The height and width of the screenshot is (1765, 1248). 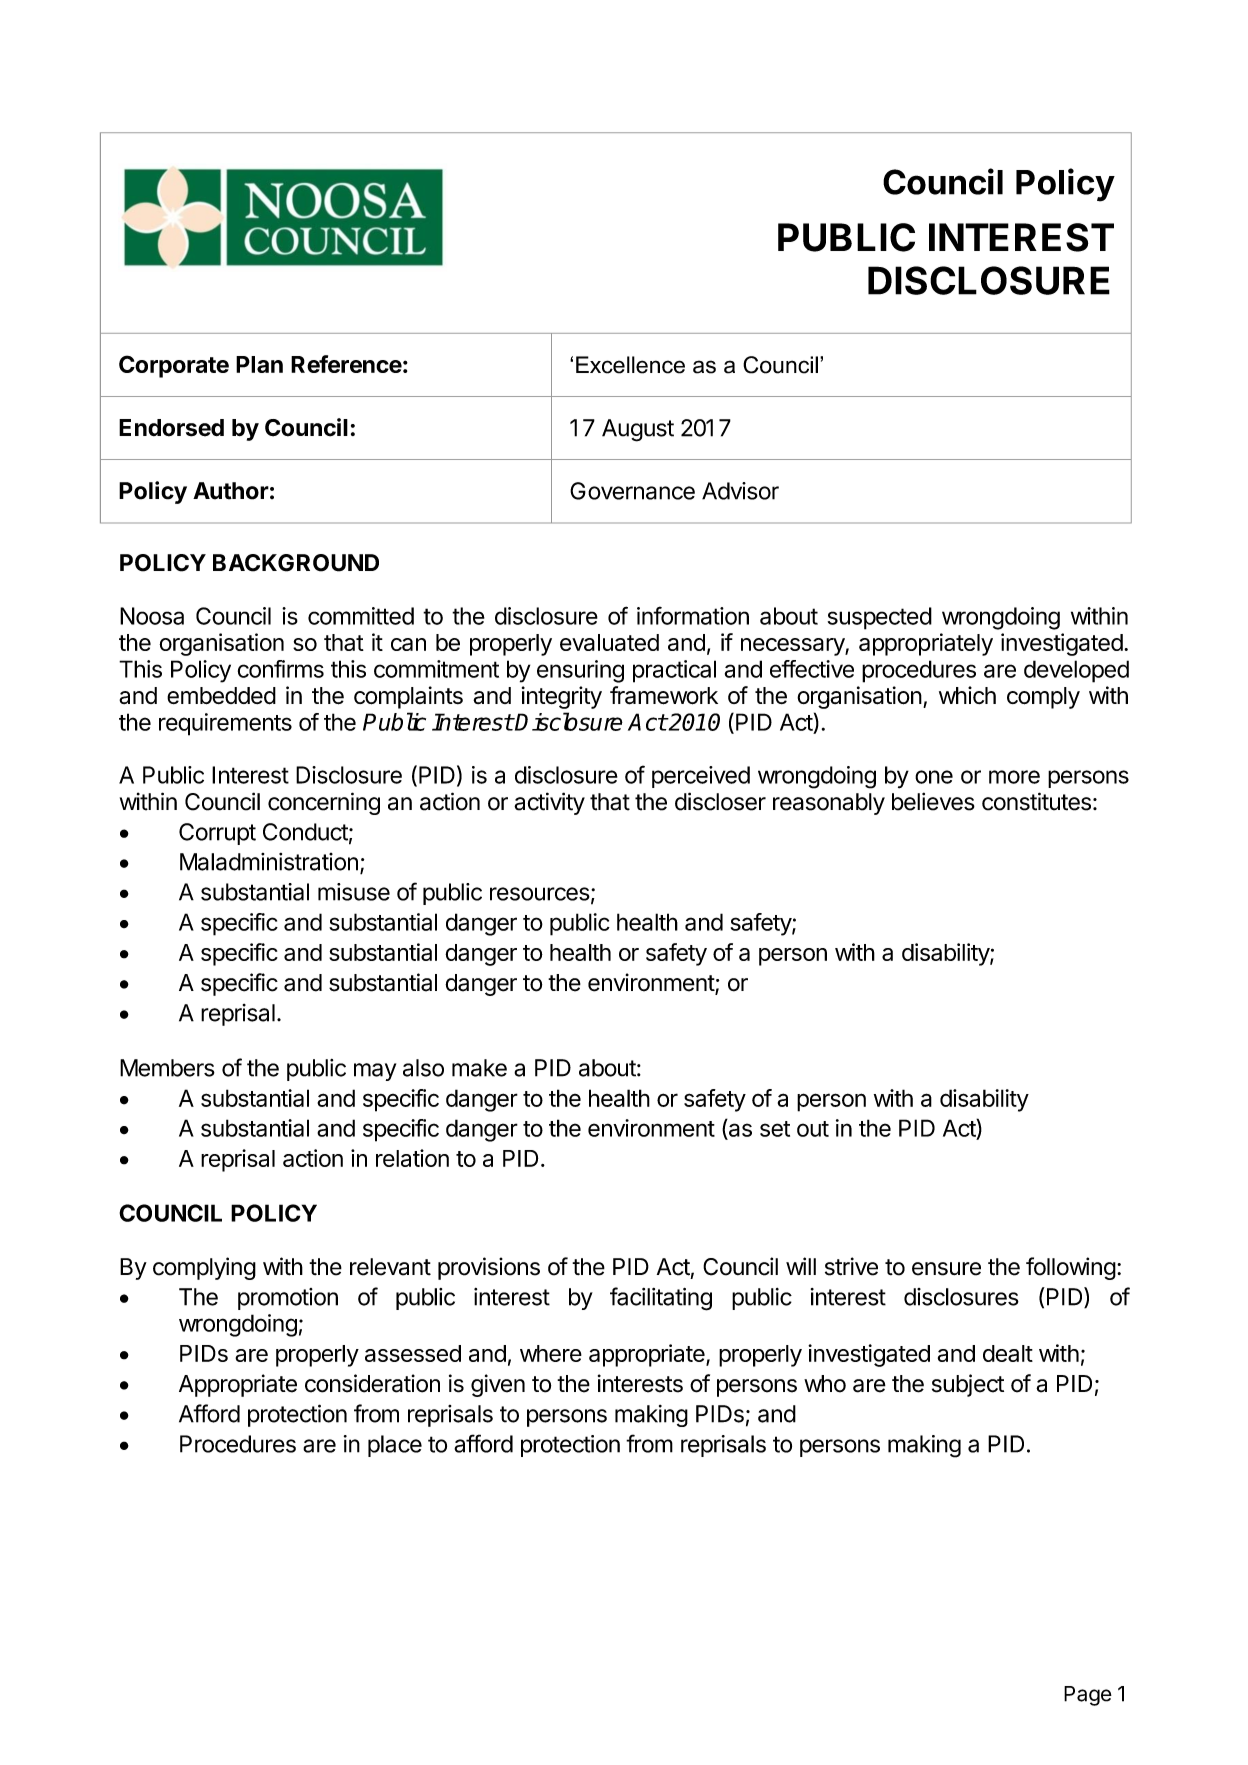 What do you see at coordinates (661, 1299) in the screenshot?
I see `facilitating` at bounding box center [661, 1299].
